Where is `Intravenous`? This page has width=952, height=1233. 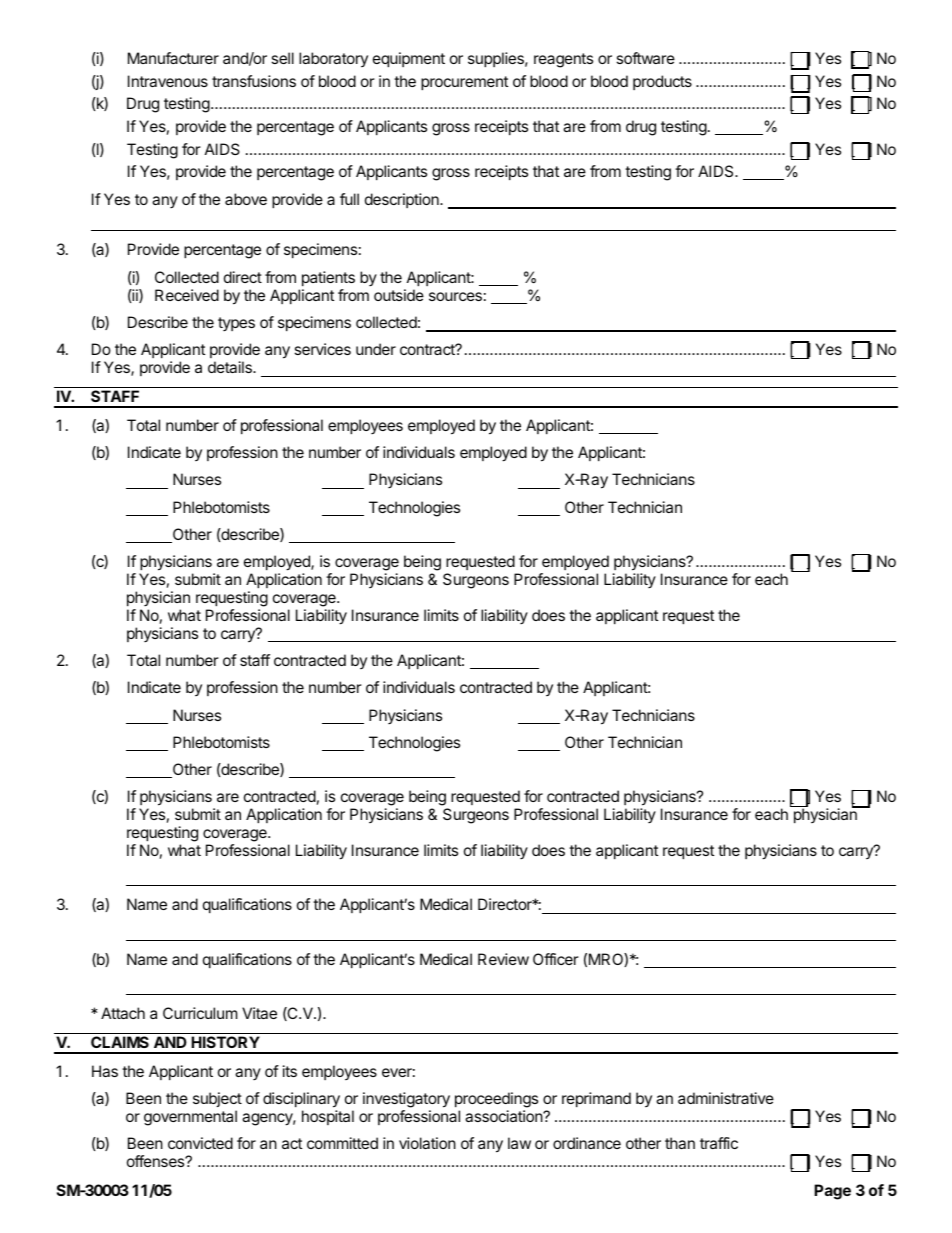
Intravenous is located at coordinates (168, 81).
